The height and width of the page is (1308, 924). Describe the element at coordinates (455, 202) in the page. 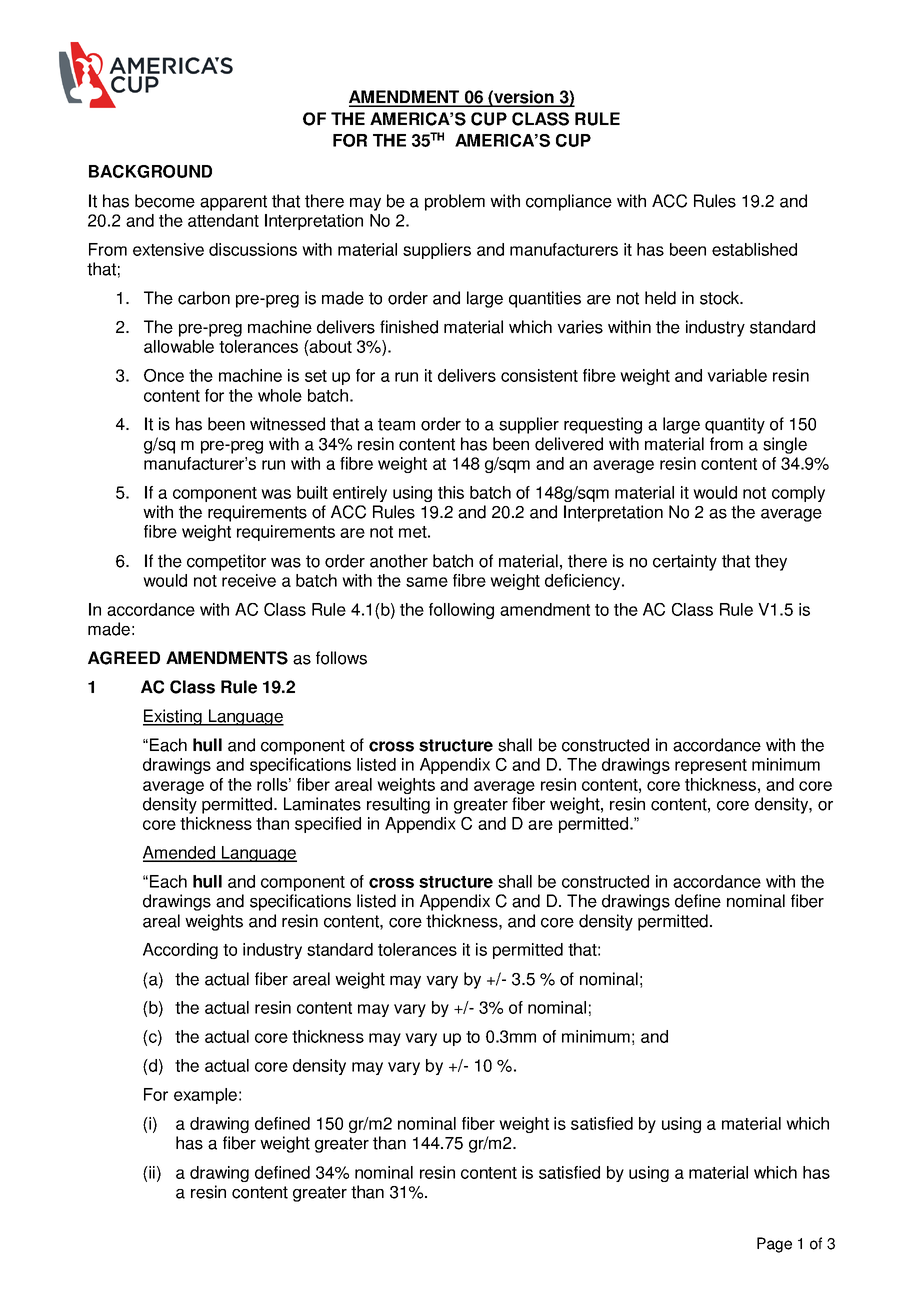

I see `problem` at that location.
